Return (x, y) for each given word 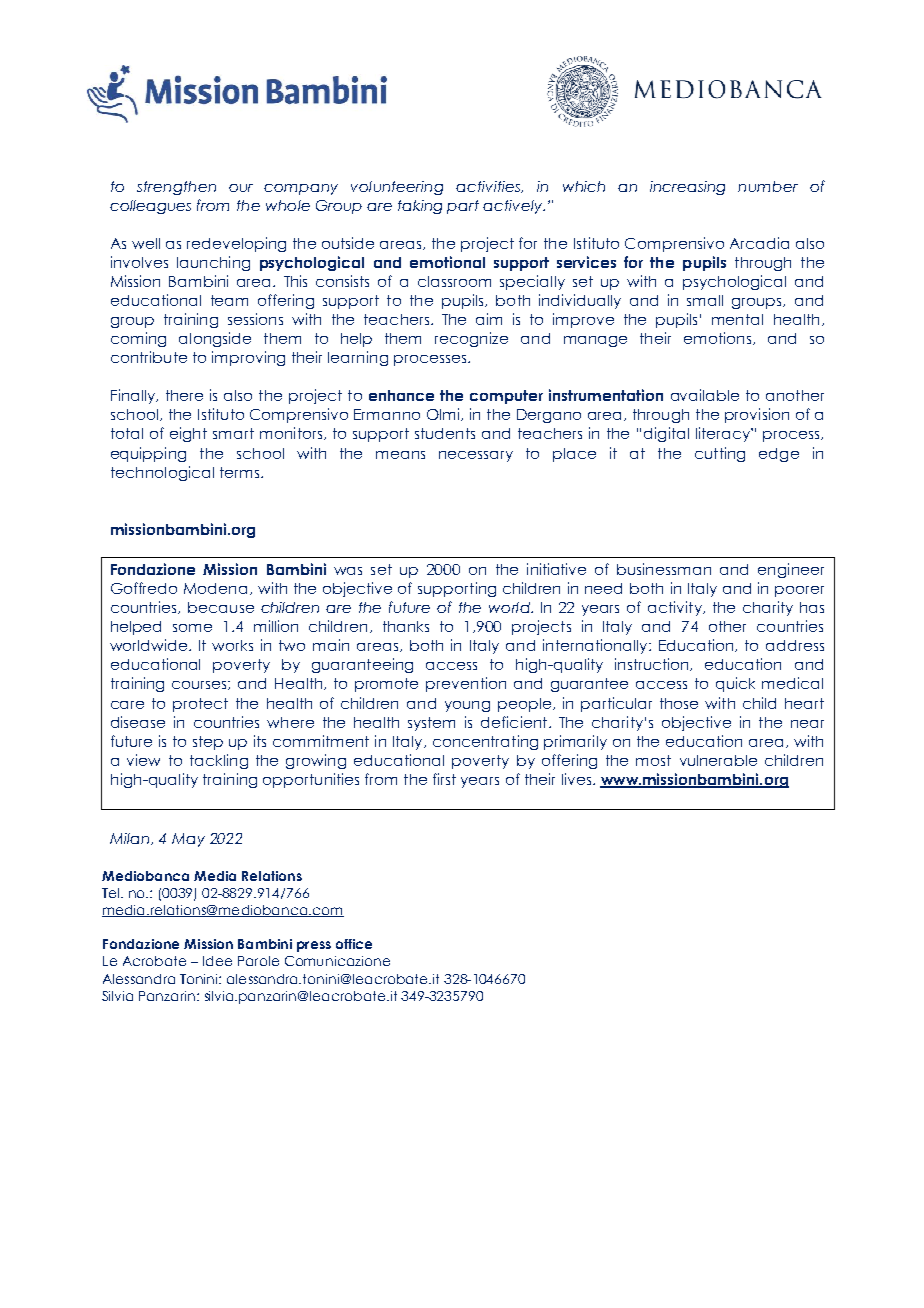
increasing (687, 188)
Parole (258, 961)
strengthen (176, 188)
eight (188, 434)
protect (200, 705)
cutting (720, 454)
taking (420, 207)
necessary (476, 456)
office (354, 944)
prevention (466, 684)
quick (735, 684)
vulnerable (718, 760)
